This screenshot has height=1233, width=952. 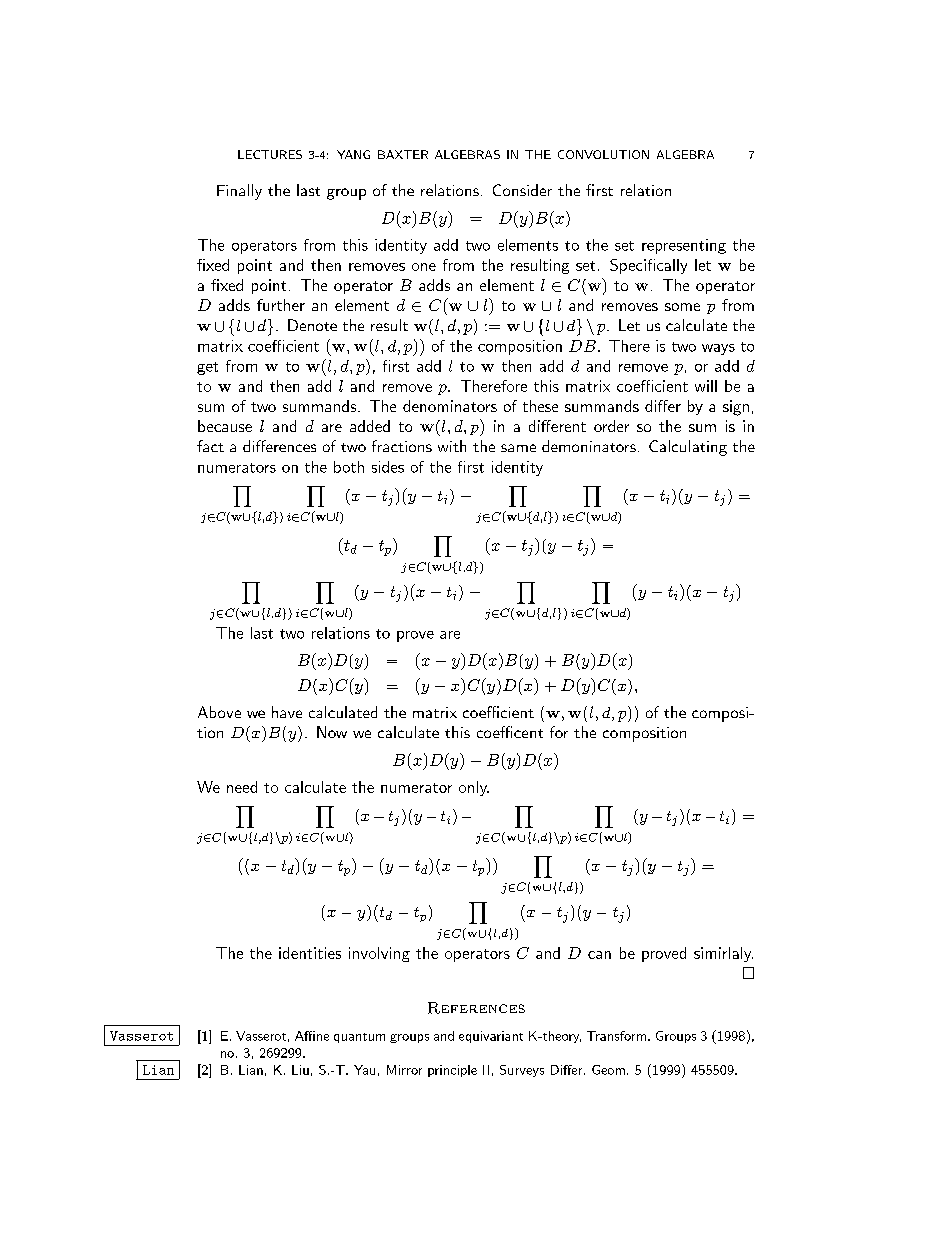 What do you see at coordinates (684, 246) in the screenshot?
I see `representing` at bounding box center [684, 246].
